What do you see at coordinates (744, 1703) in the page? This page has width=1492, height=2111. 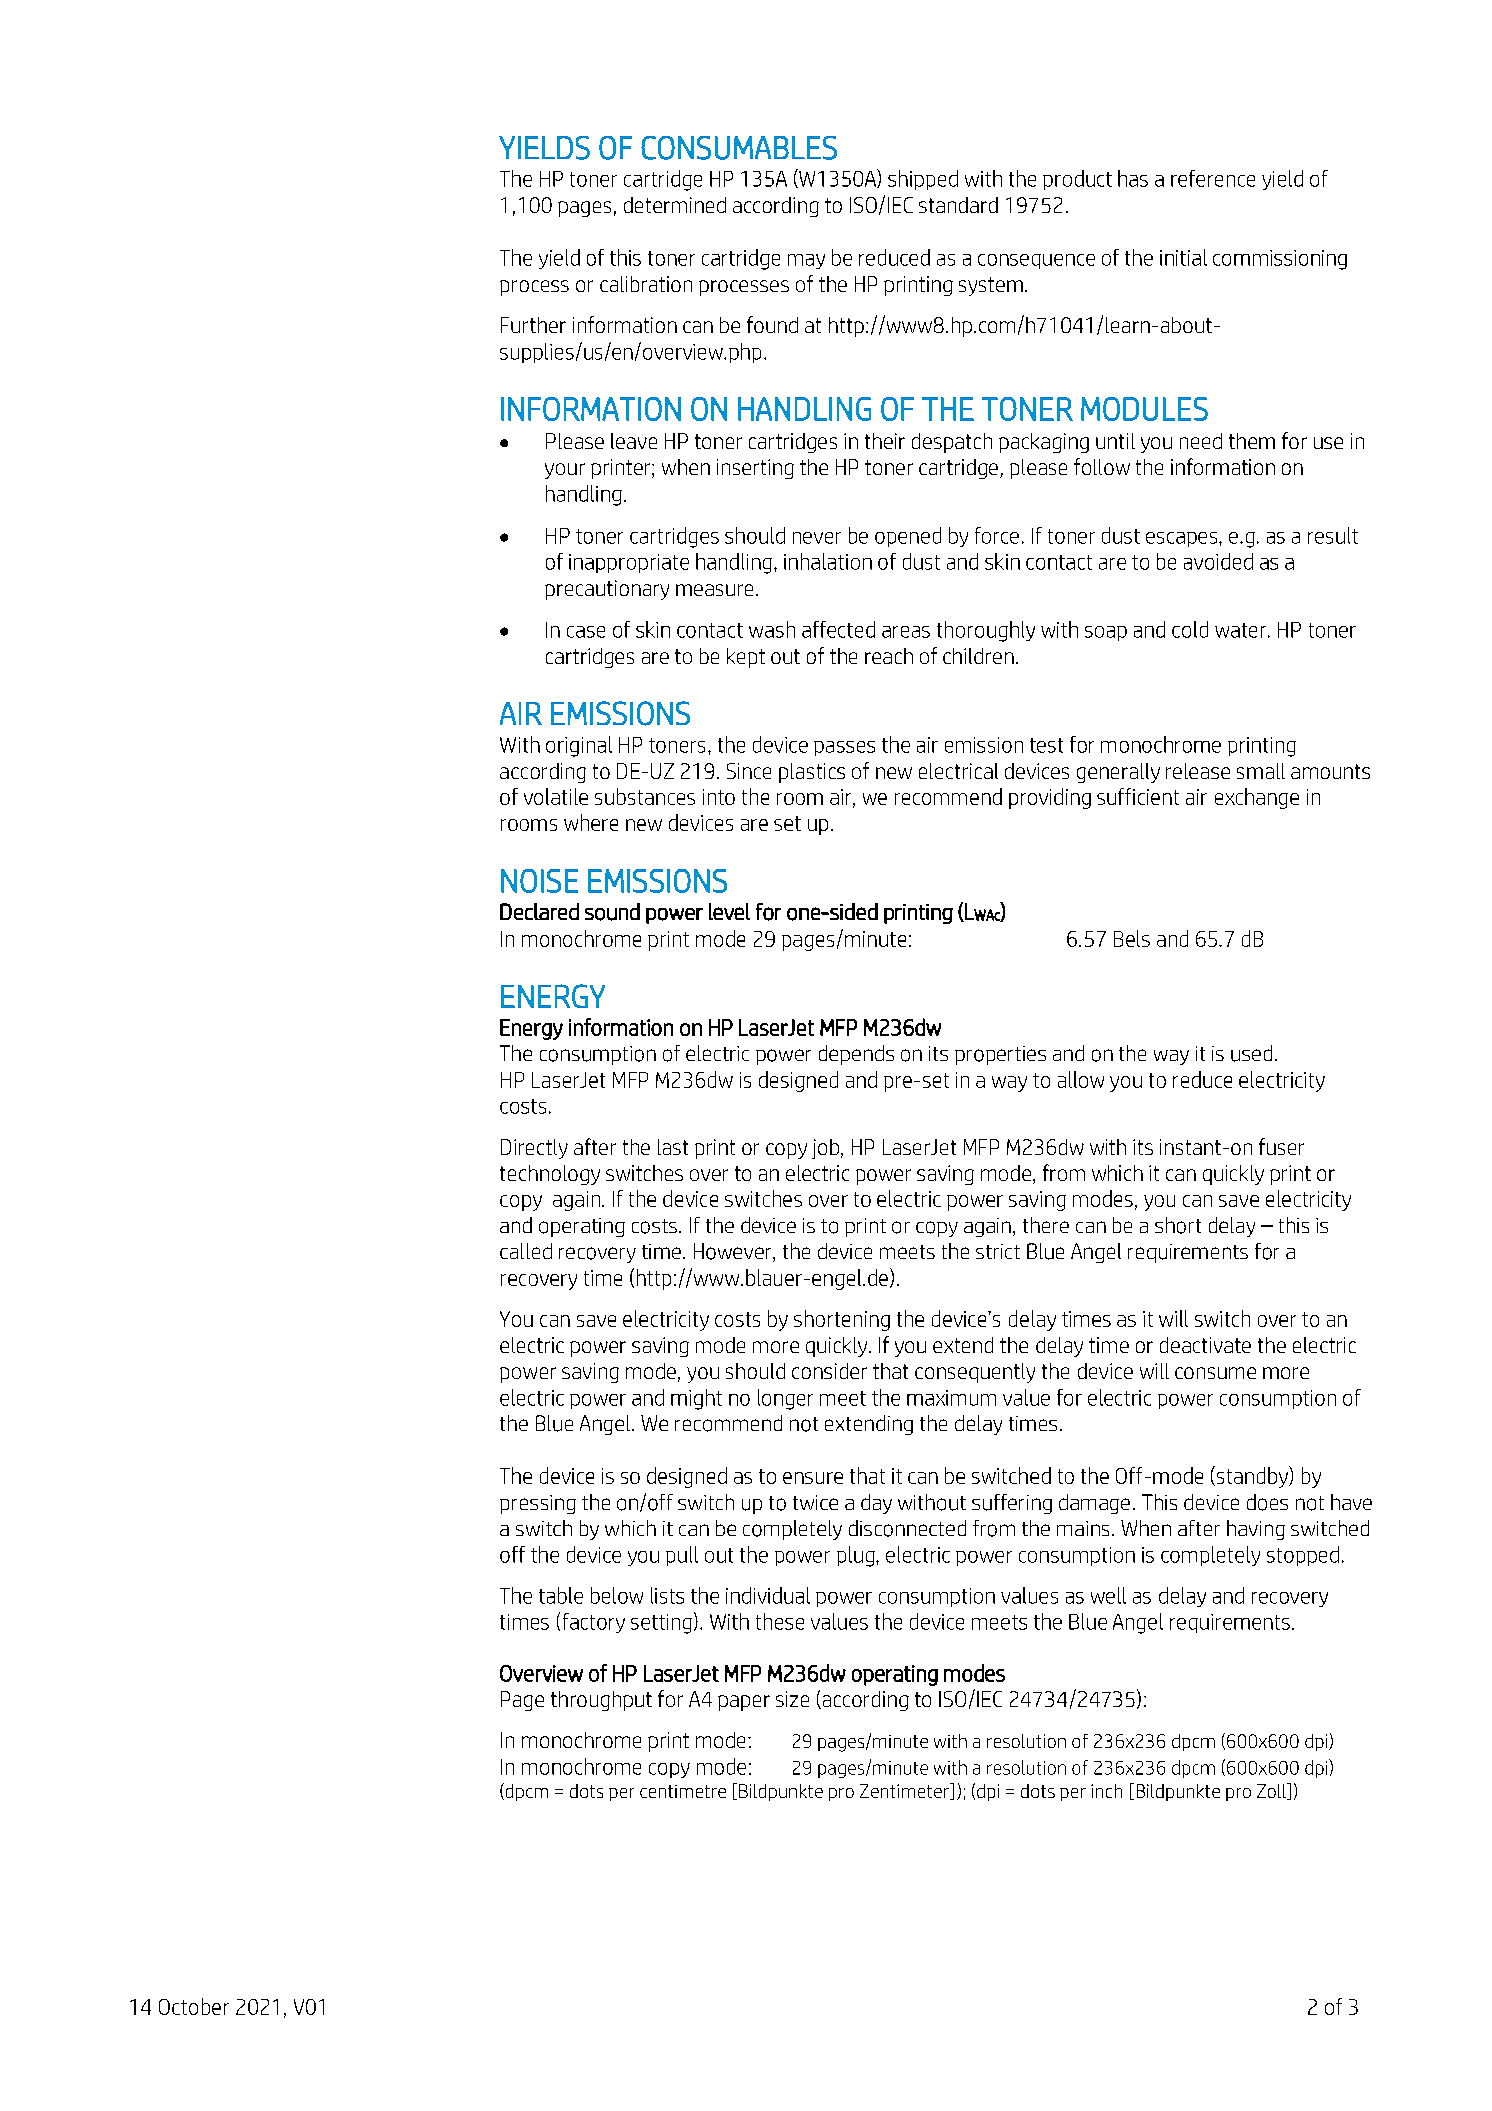 I see `paper` at bounding box center [744, 1703].
